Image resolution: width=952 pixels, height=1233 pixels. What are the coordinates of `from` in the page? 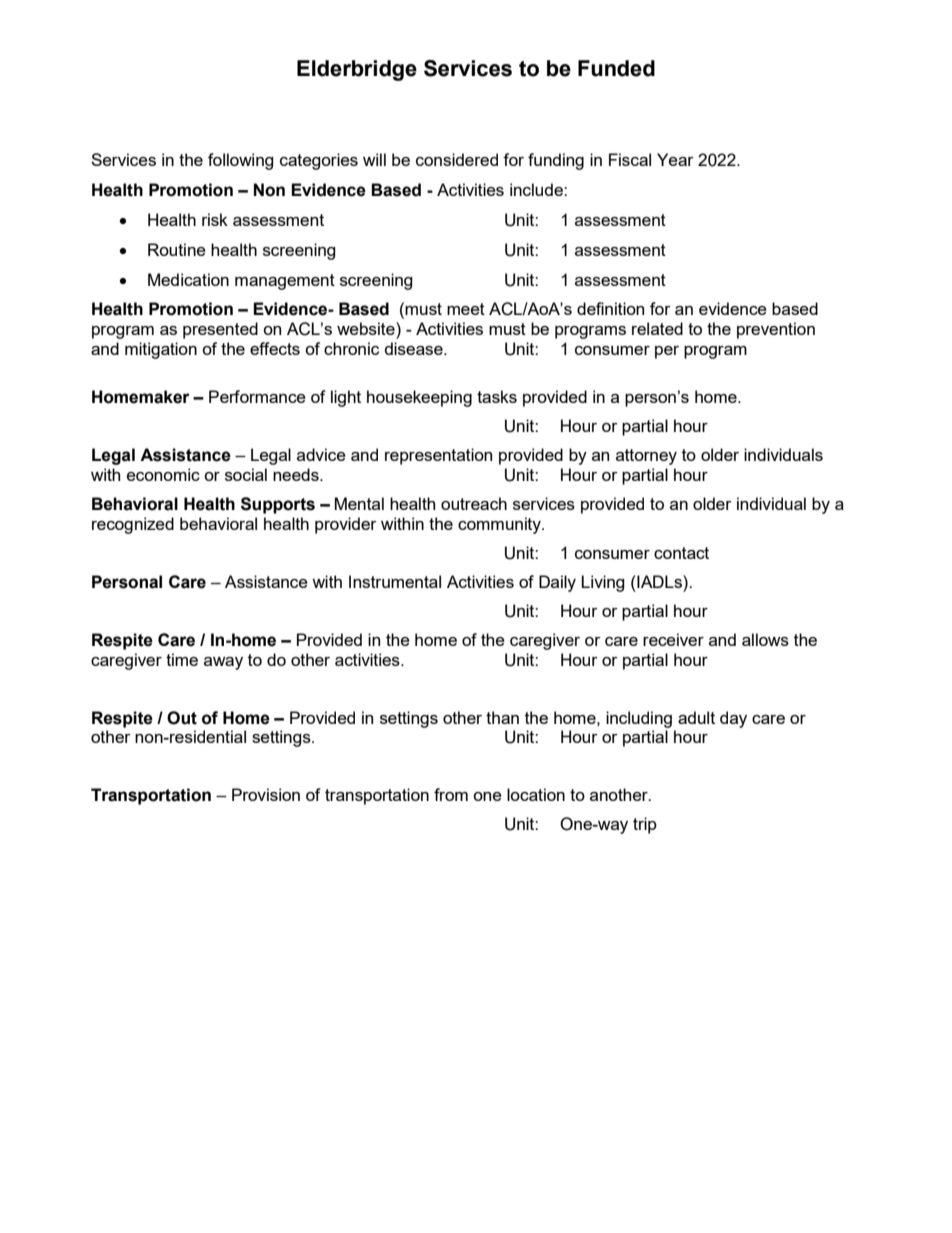 It's located at (451, 794).
